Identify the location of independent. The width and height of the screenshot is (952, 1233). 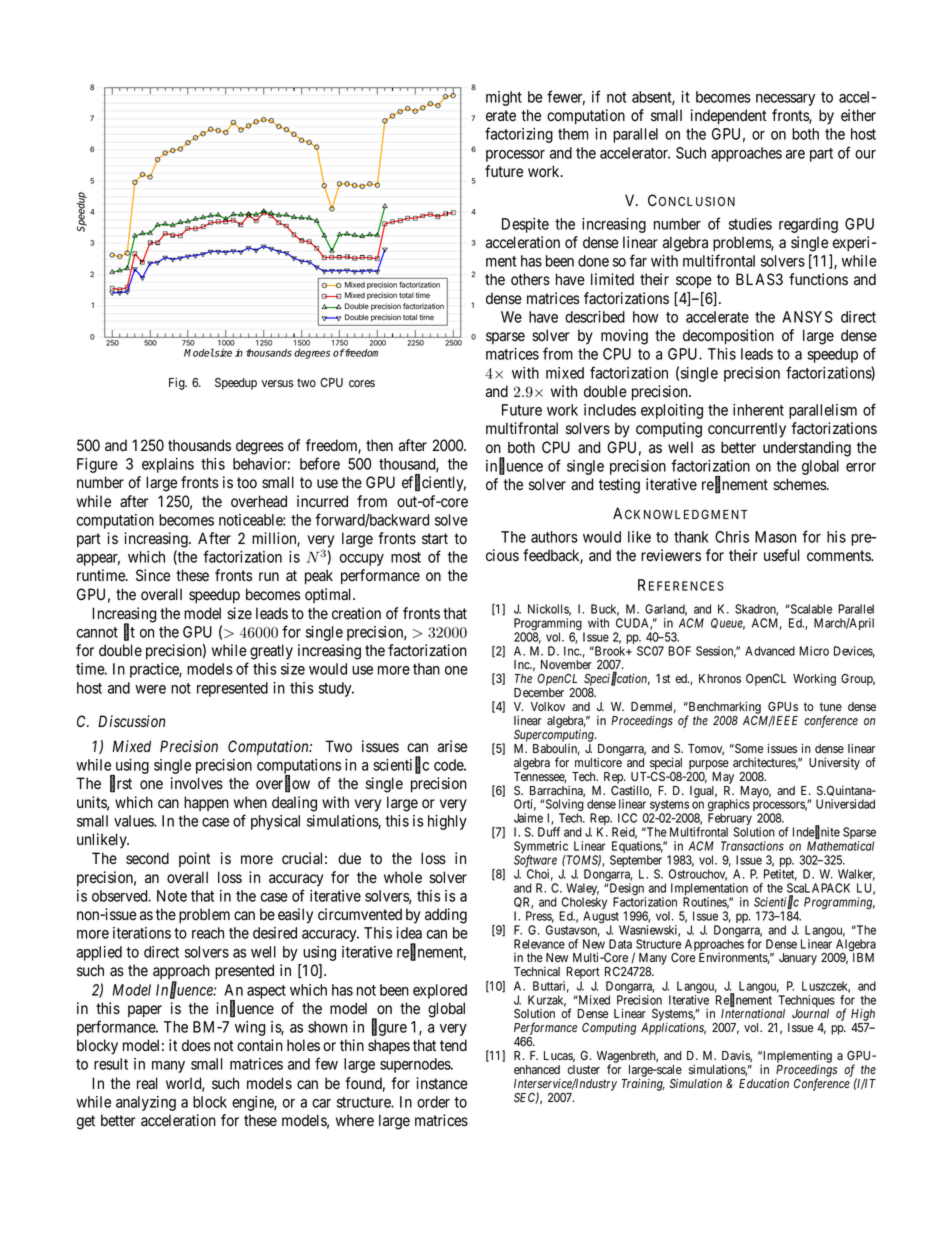
(729, 116).
